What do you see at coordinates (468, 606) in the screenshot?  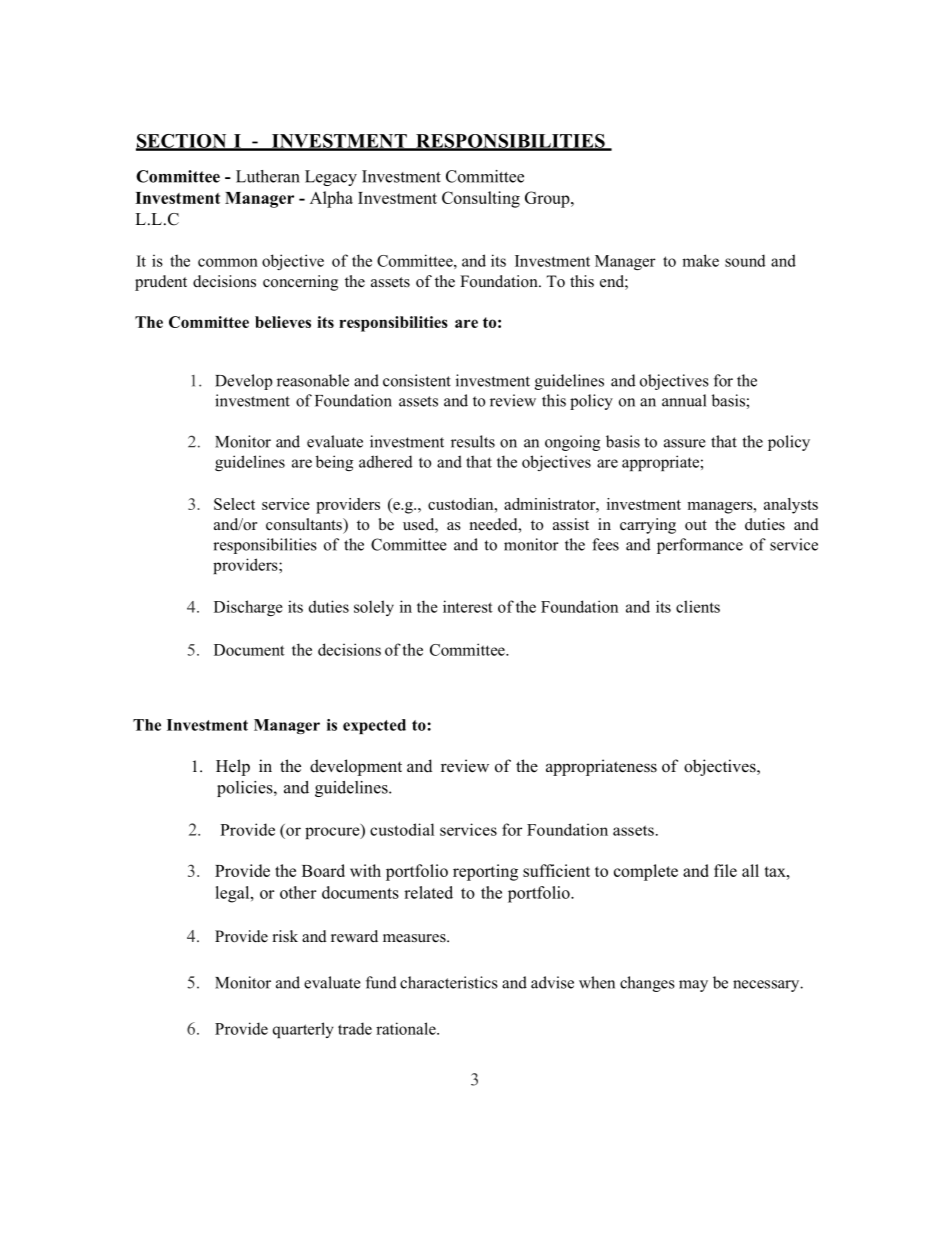 I see `interest` at bounding box center [468, 606].
